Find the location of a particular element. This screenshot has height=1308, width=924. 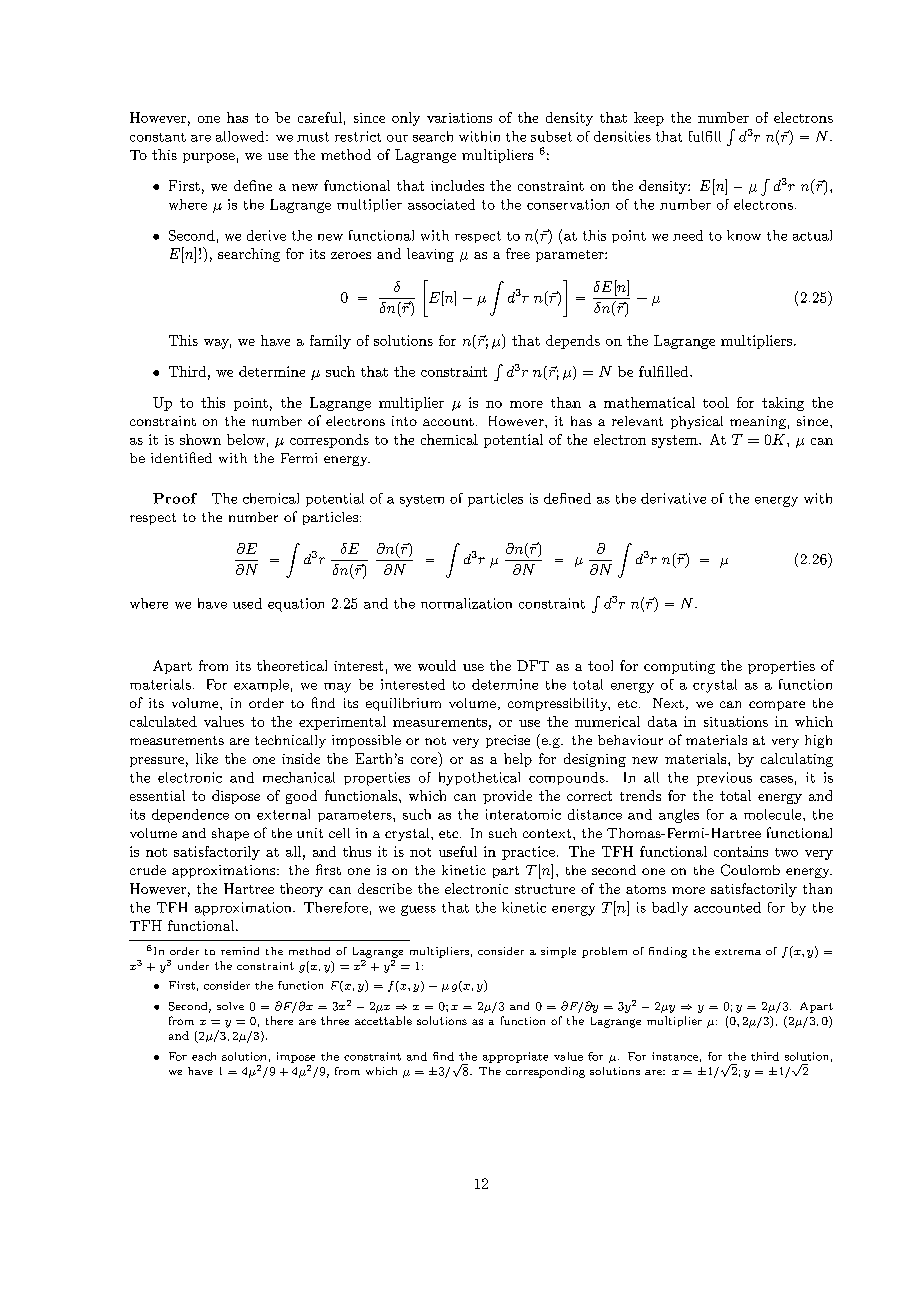

shape is located at coordinates (230, 834).
